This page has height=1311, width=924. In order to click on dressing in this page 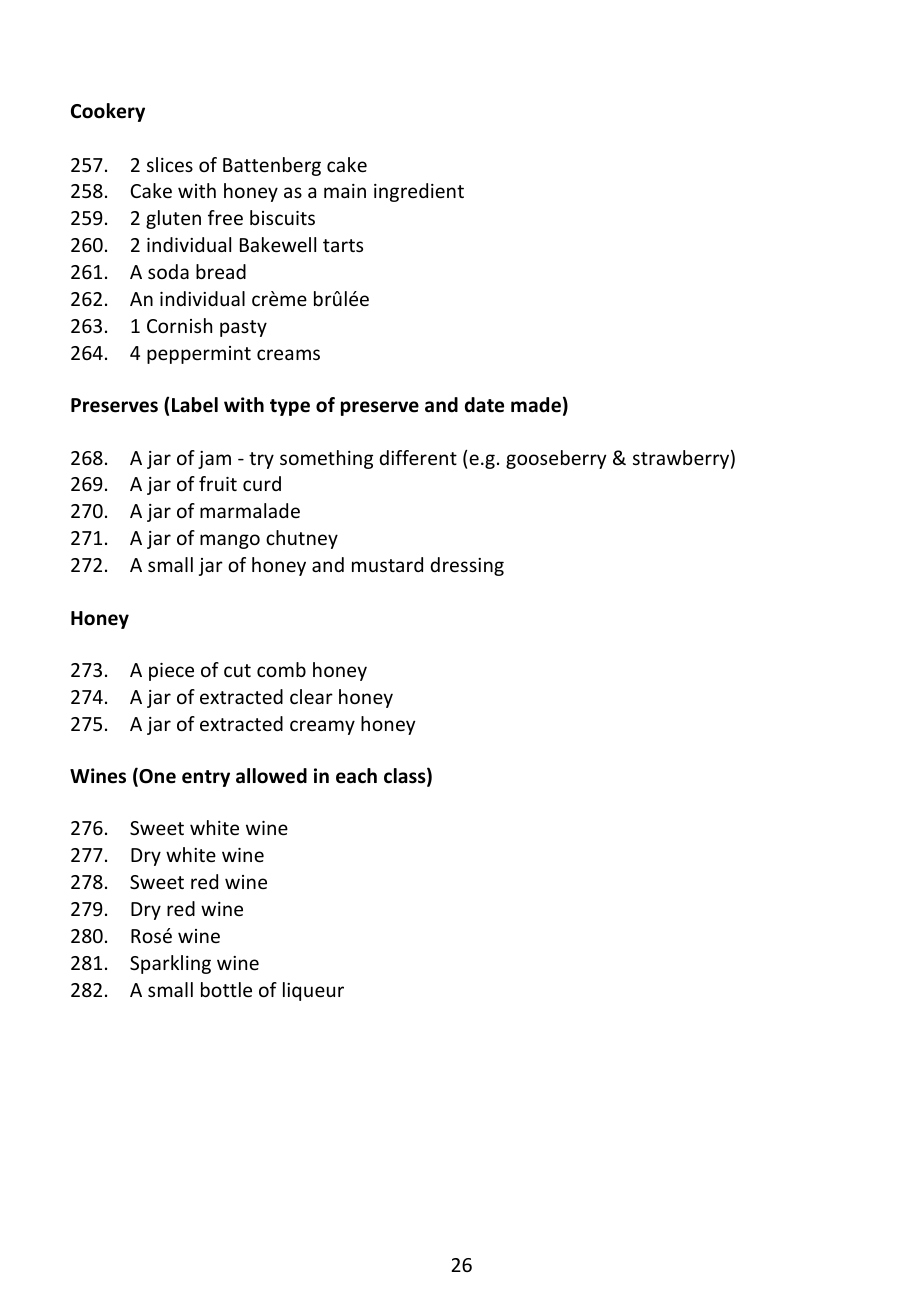, I will do `click(467, 566)`.
